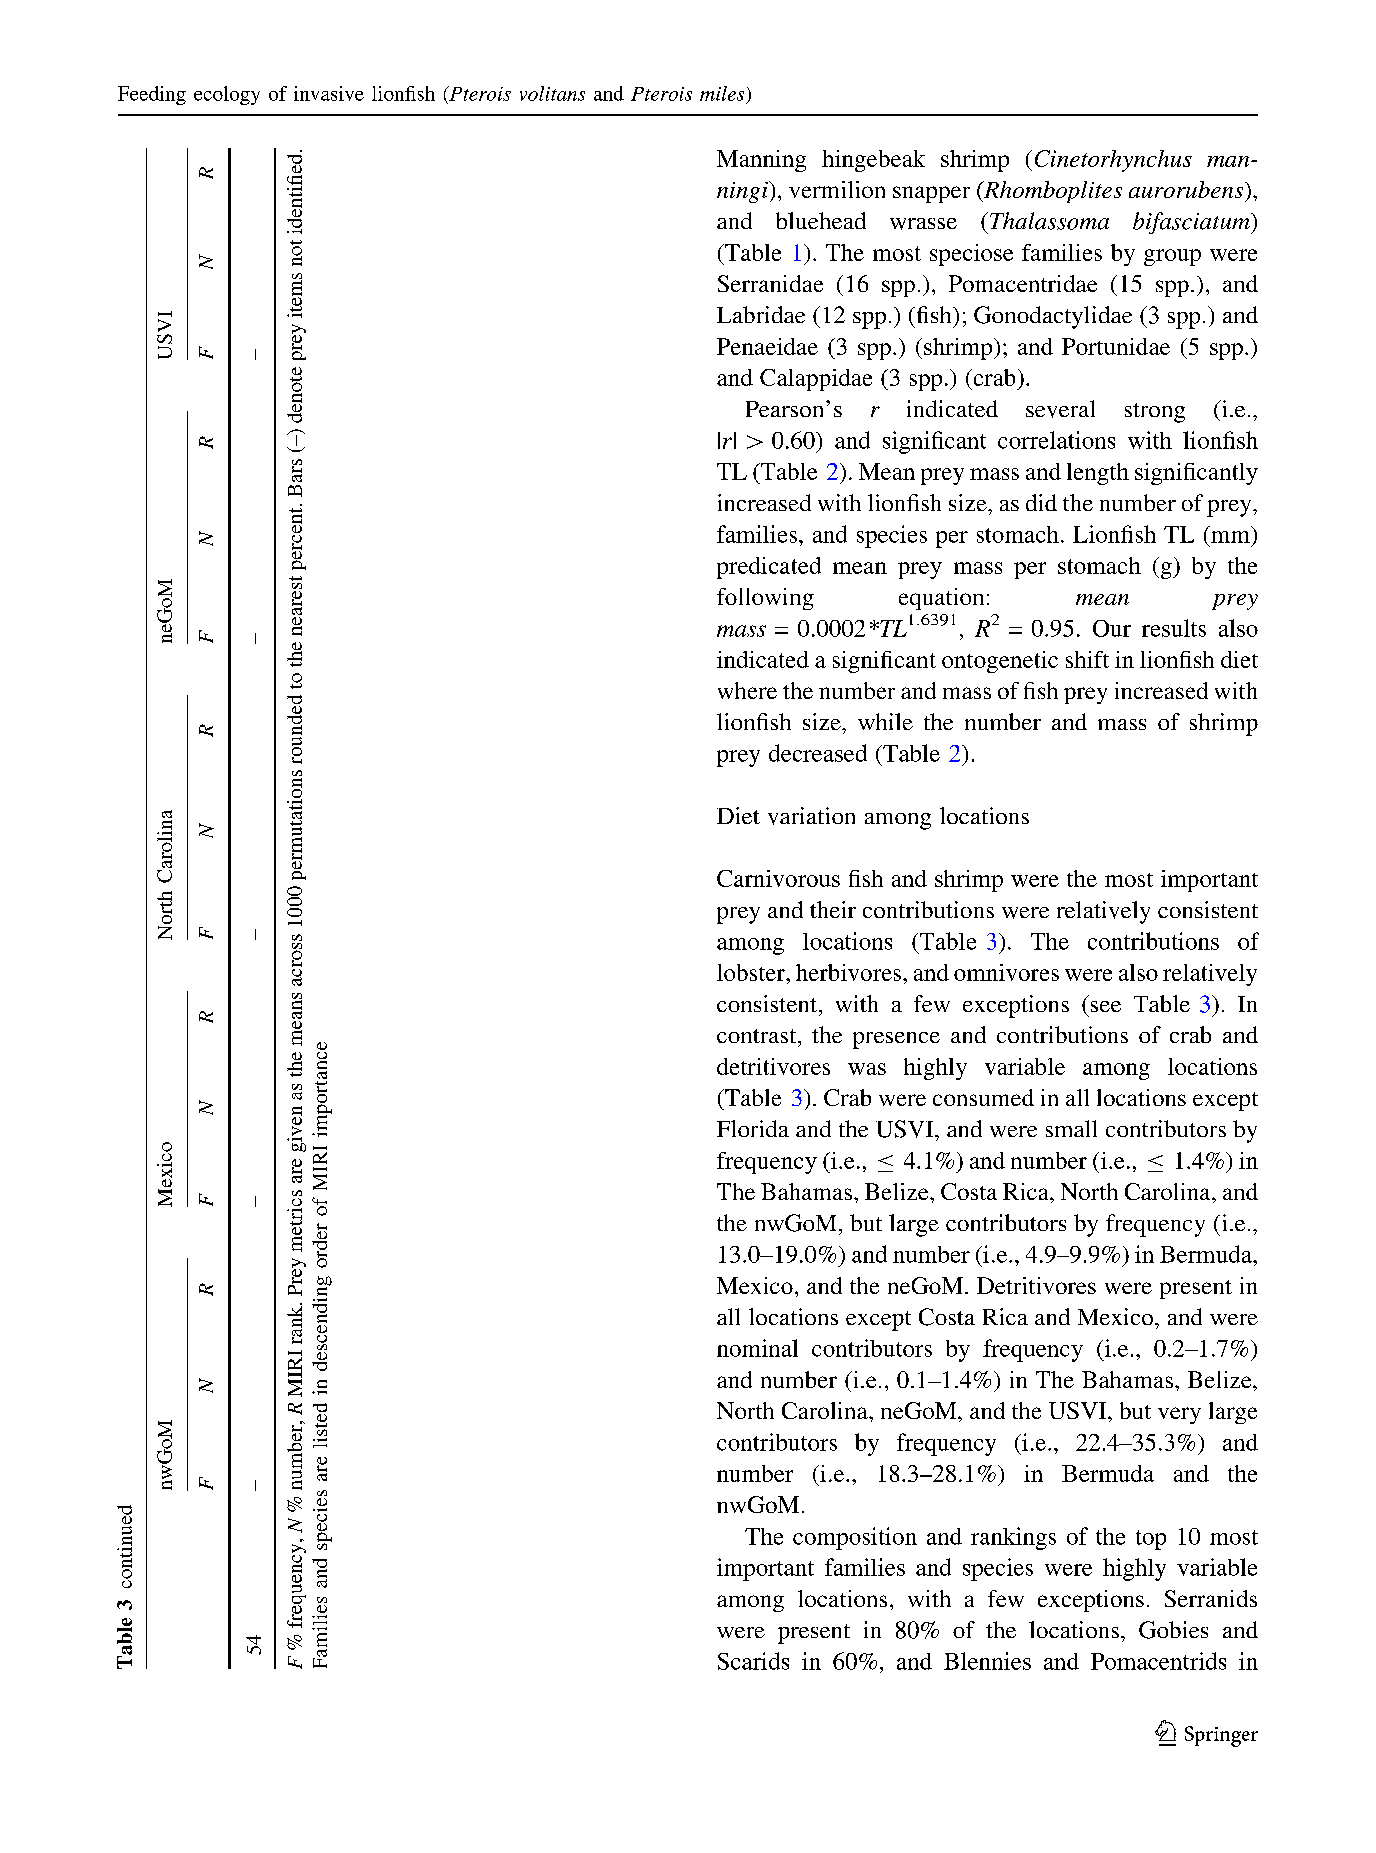 The image size is (1376, 1853). Describe the element at coordinates (227, 95) in the screenshot. I see `ecology` at that location.
